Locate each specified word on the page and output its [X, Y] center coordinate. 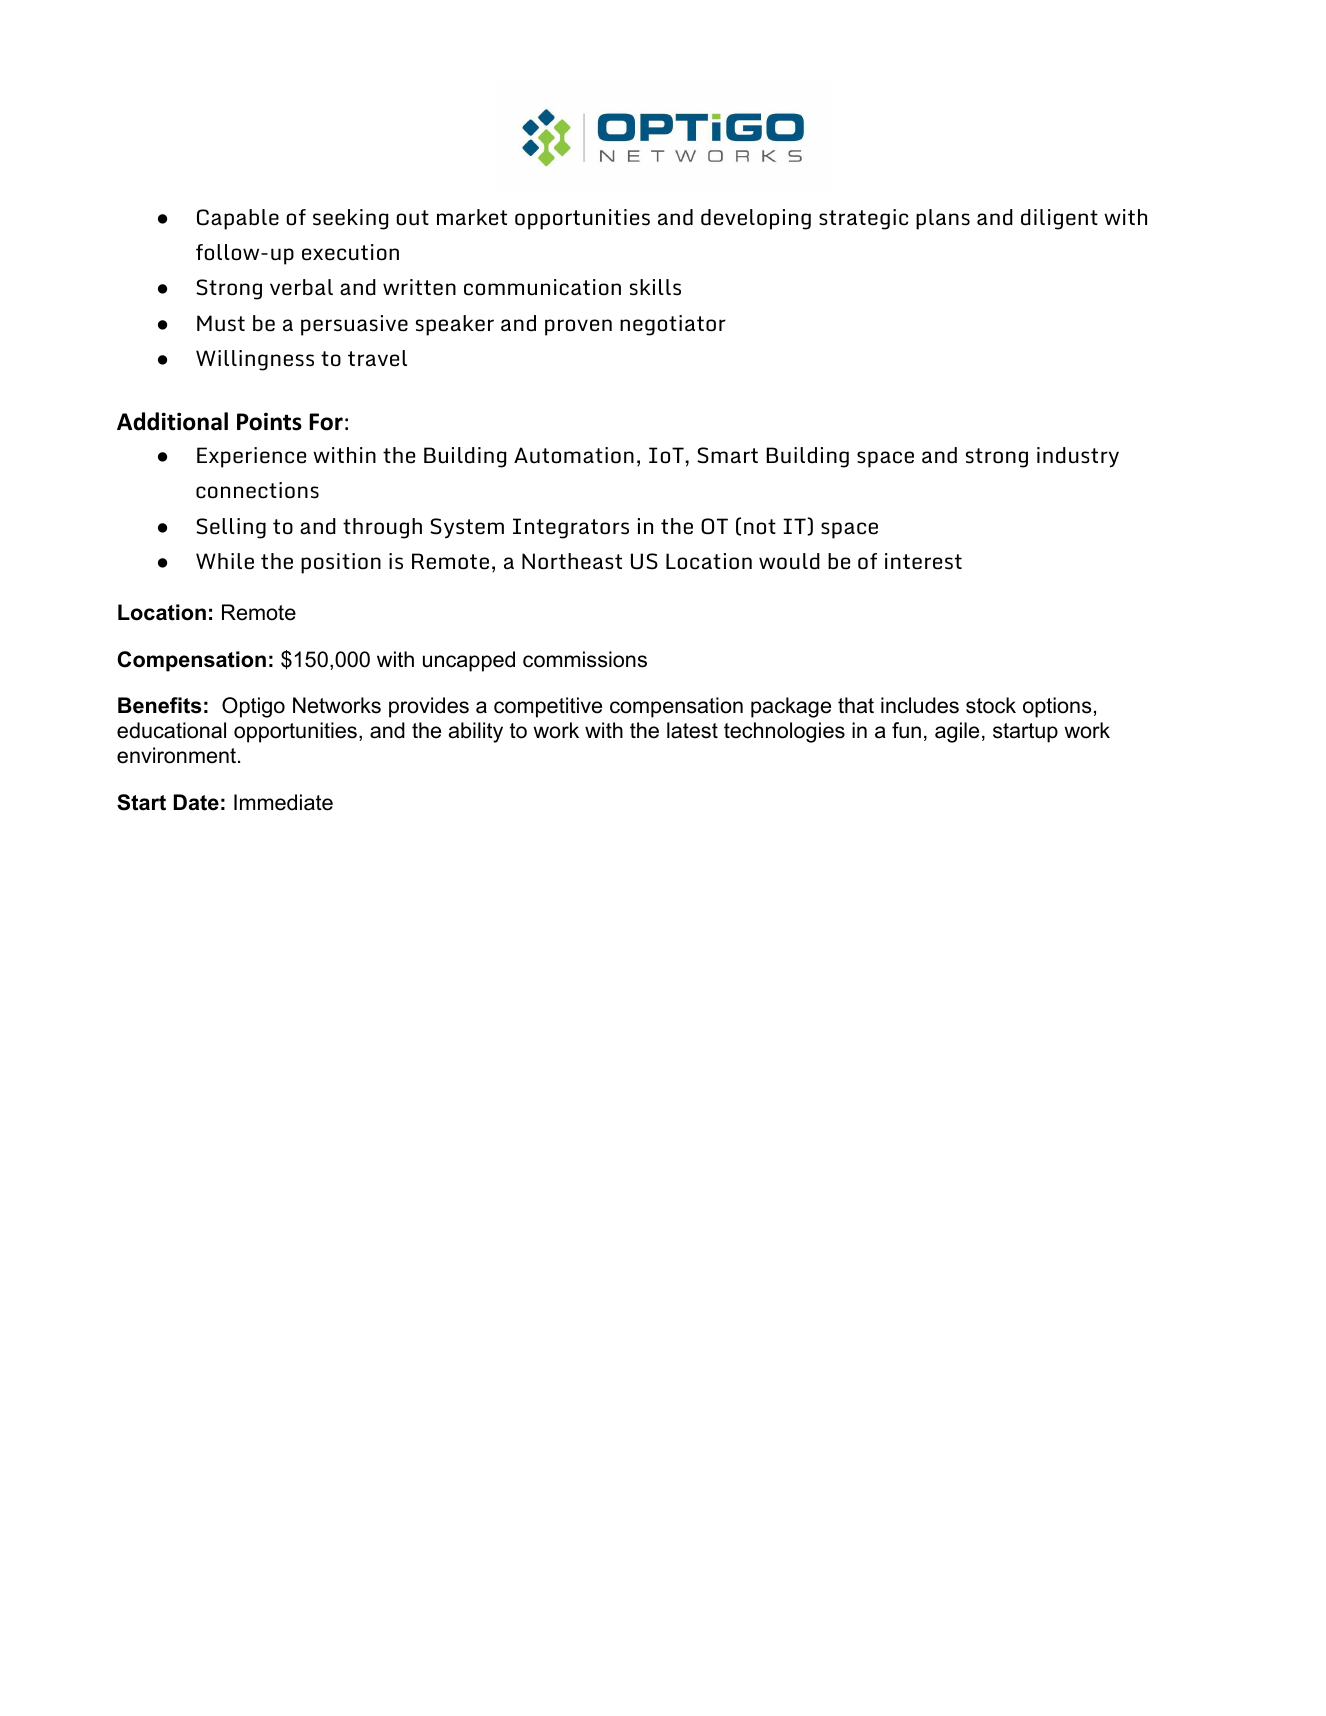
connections [257, 490]
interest [923, 561]
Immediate [283, 802]
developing [756, 219]
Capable [238, 219]
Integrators [571, 528]
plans [943, 219]
